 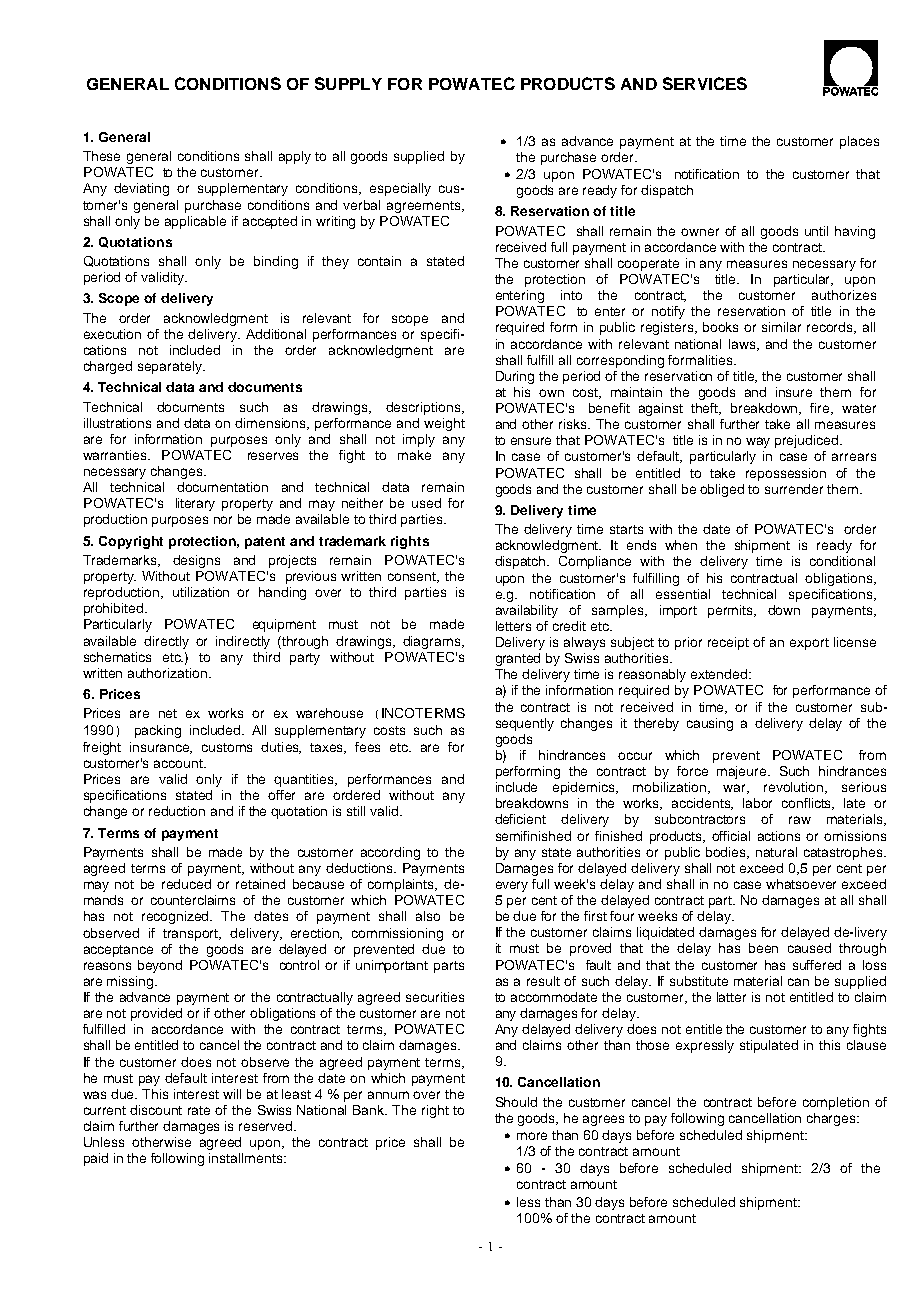 What do you see at coordinates (101, 156) in the screenshot?
I see `These` at bounding box center [101, 156].
